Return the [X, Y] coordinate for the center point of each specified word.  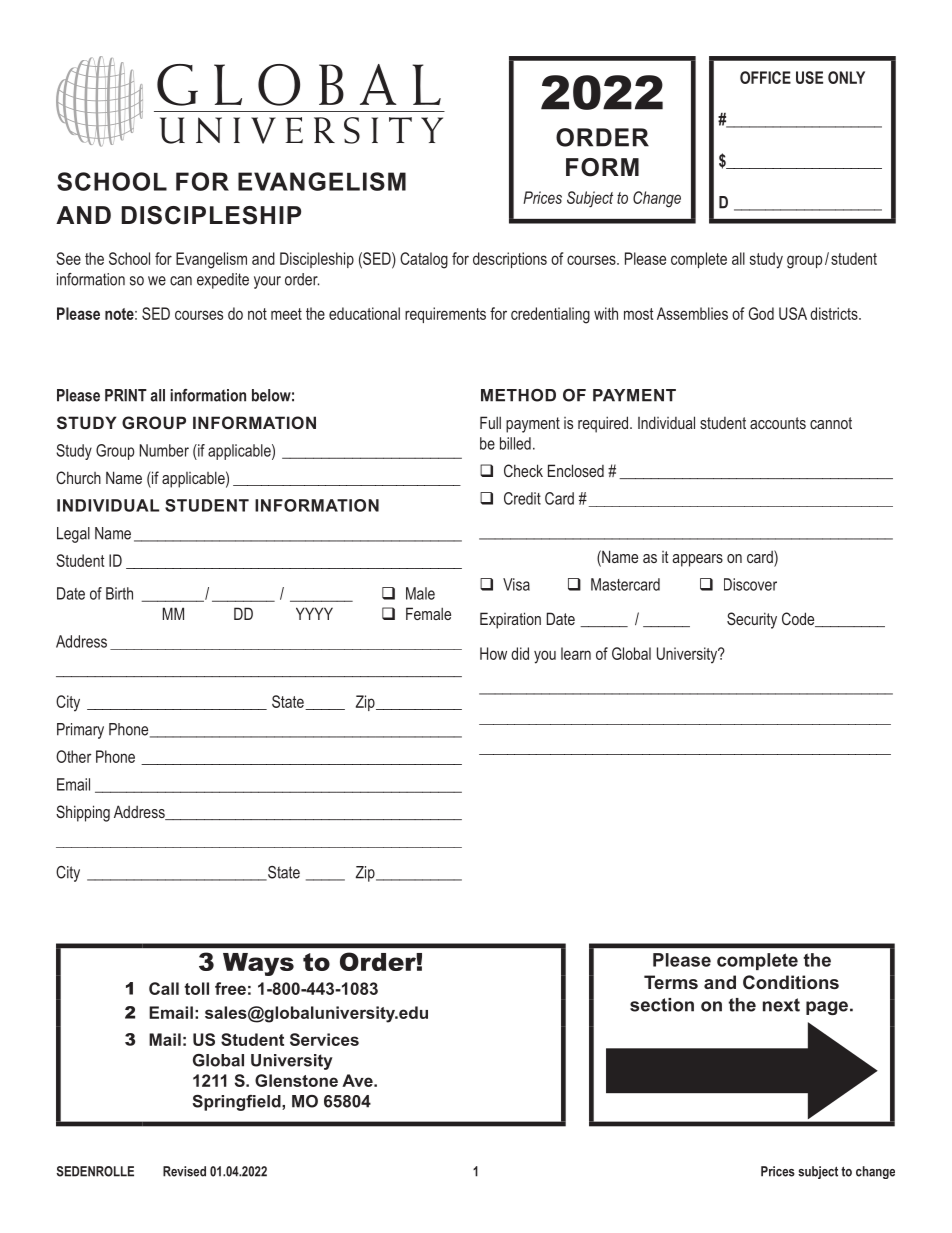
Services [324, 1039]
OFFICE [765, 77]
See [68, 258]
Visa [516, 584]
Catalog [424, 260]
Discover [750, 584]
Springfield [238, 1103]
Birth [119, 593]
